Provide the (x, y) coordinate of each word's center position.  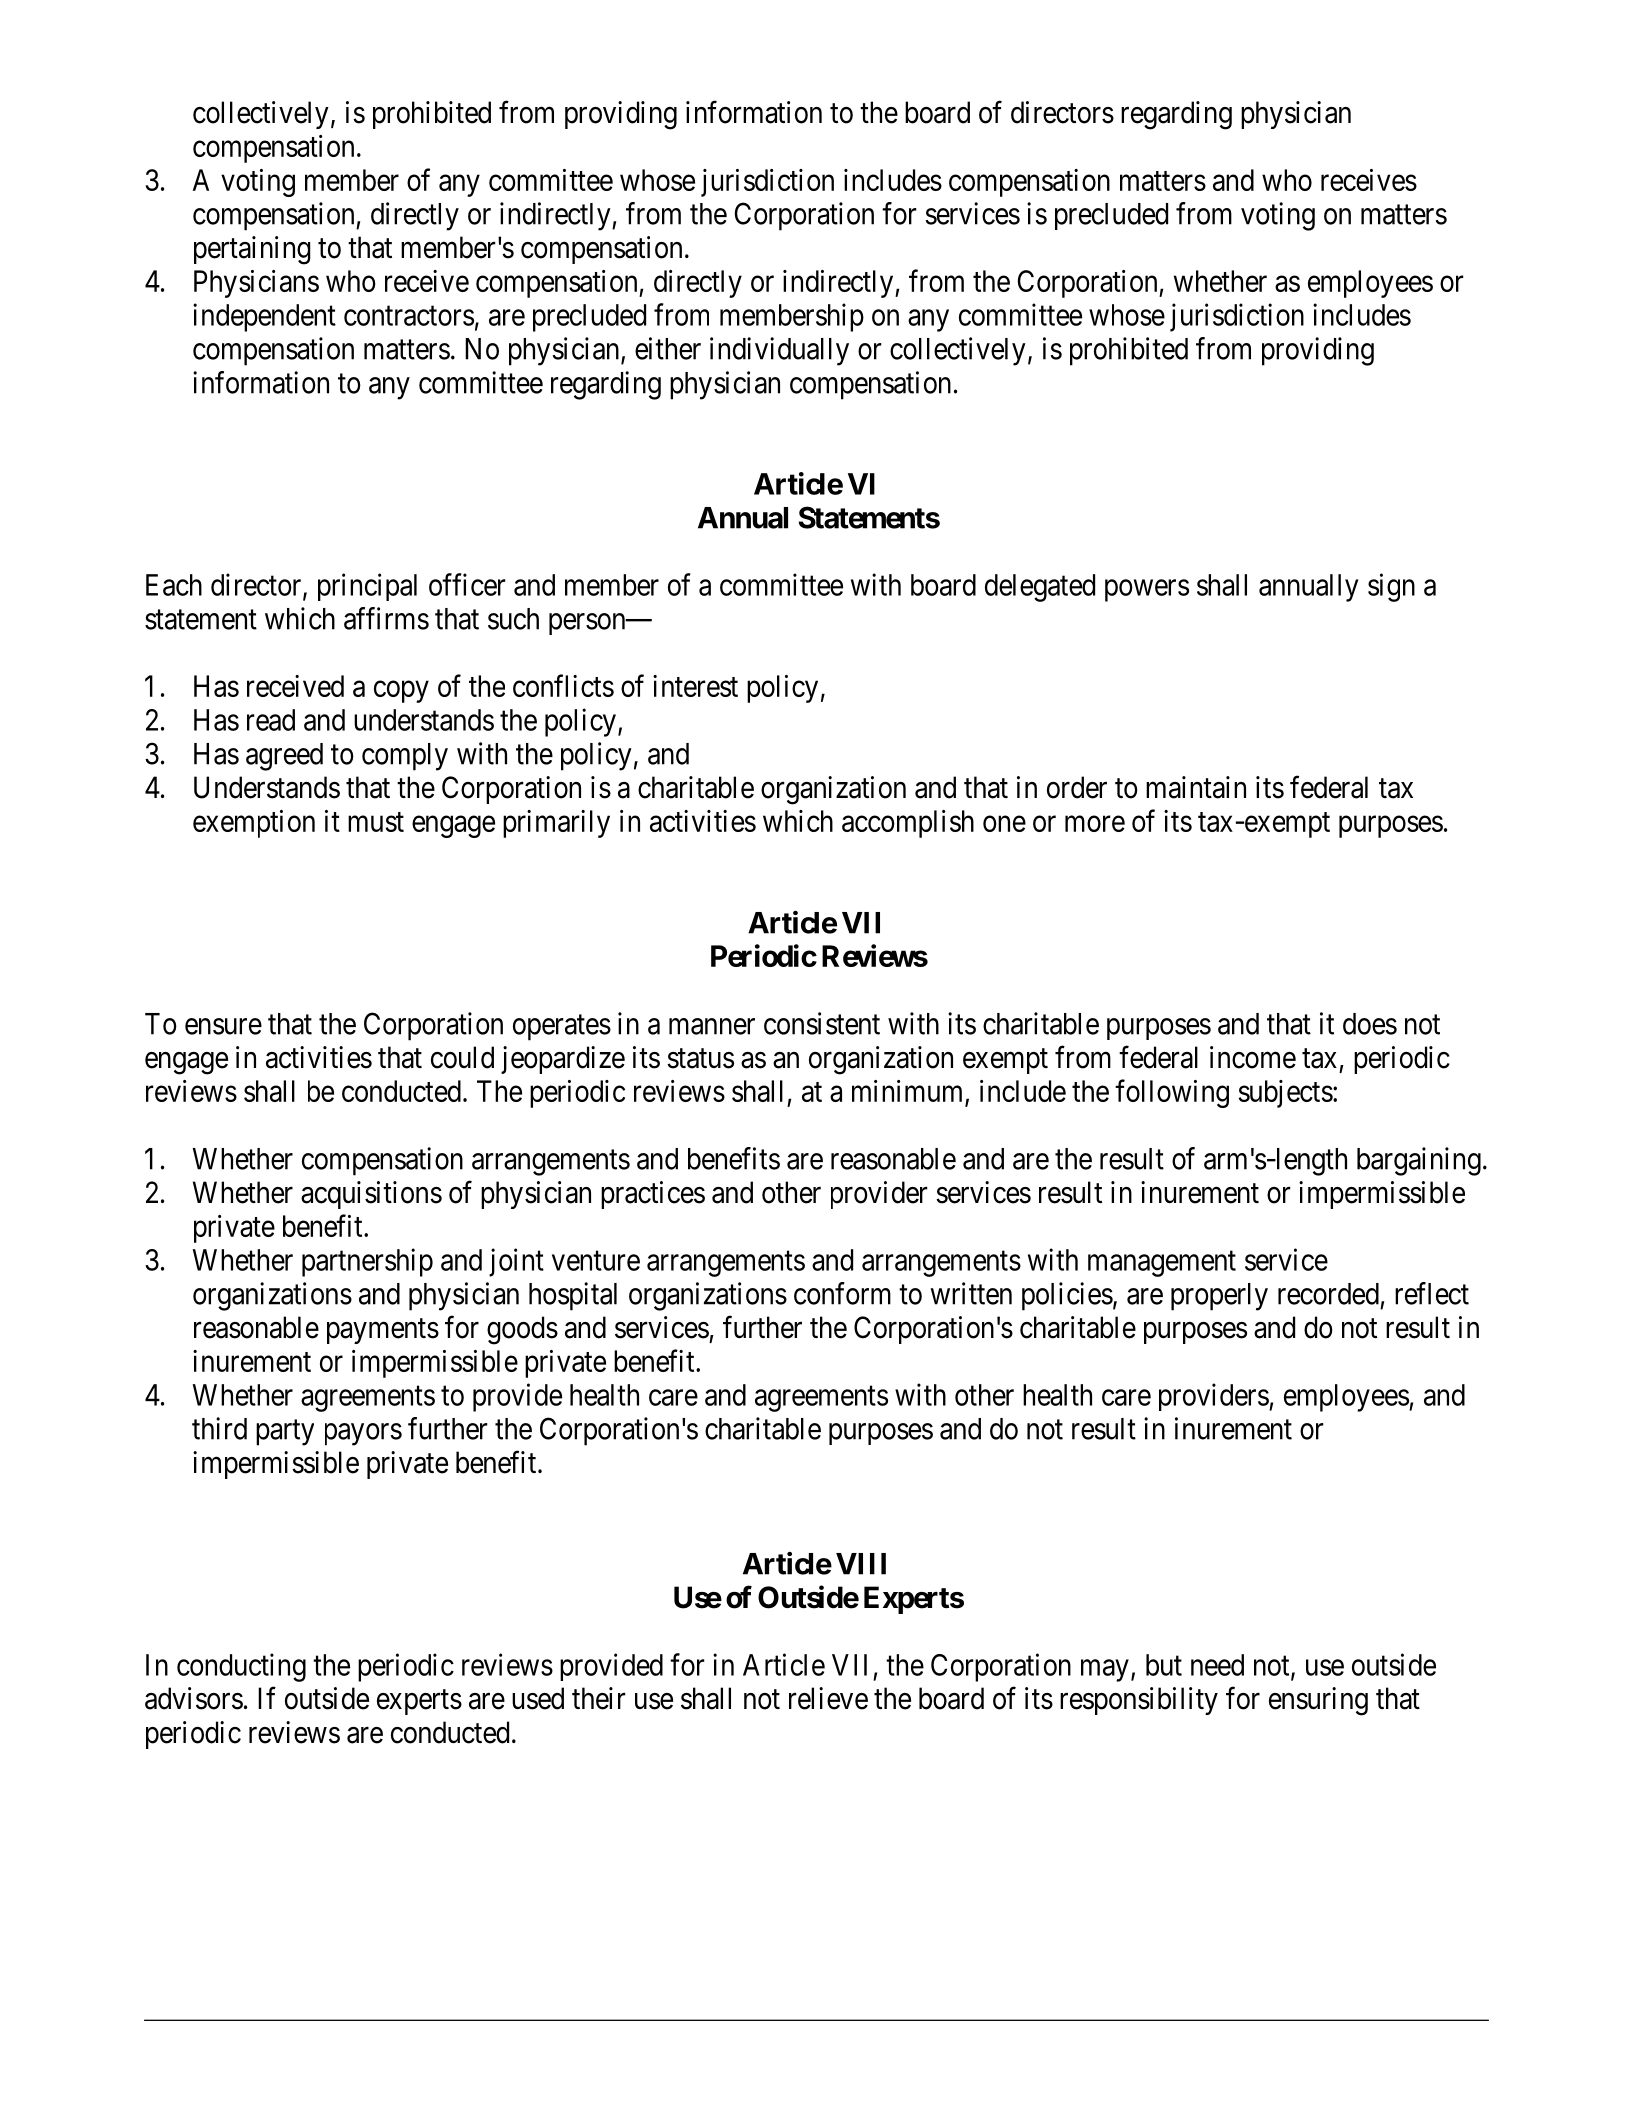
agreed (284, 757)
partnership (367, 1262)
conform (842, 1293)
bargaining (1419, 1161)
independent (264, 317)
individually (779, 351)
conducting (241, 1667)
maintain (1196, 787)
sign (1391, 587)
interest (695, 686)
